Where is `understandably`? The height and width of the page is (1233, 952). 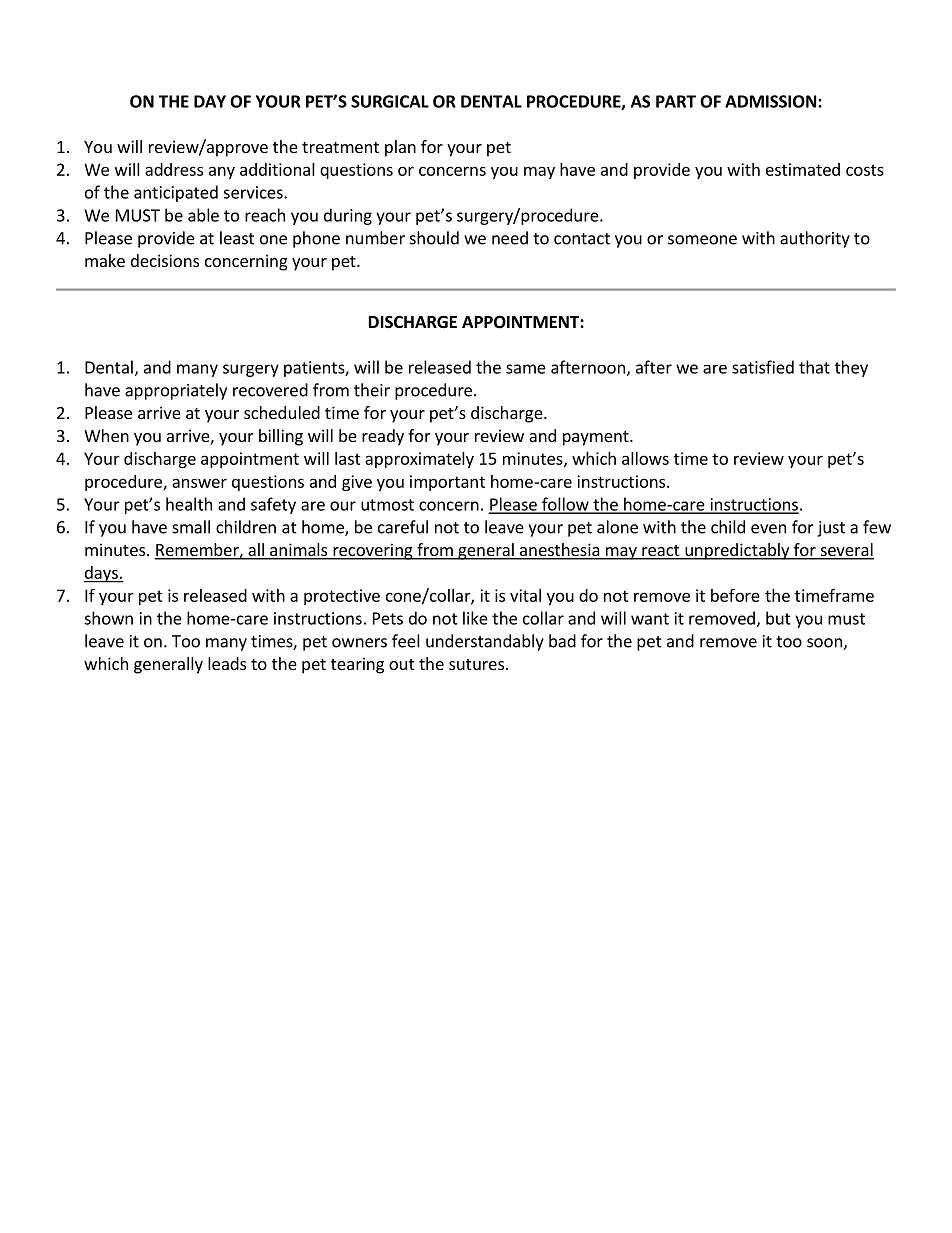 understandably is located at coordinates (485, 642).
